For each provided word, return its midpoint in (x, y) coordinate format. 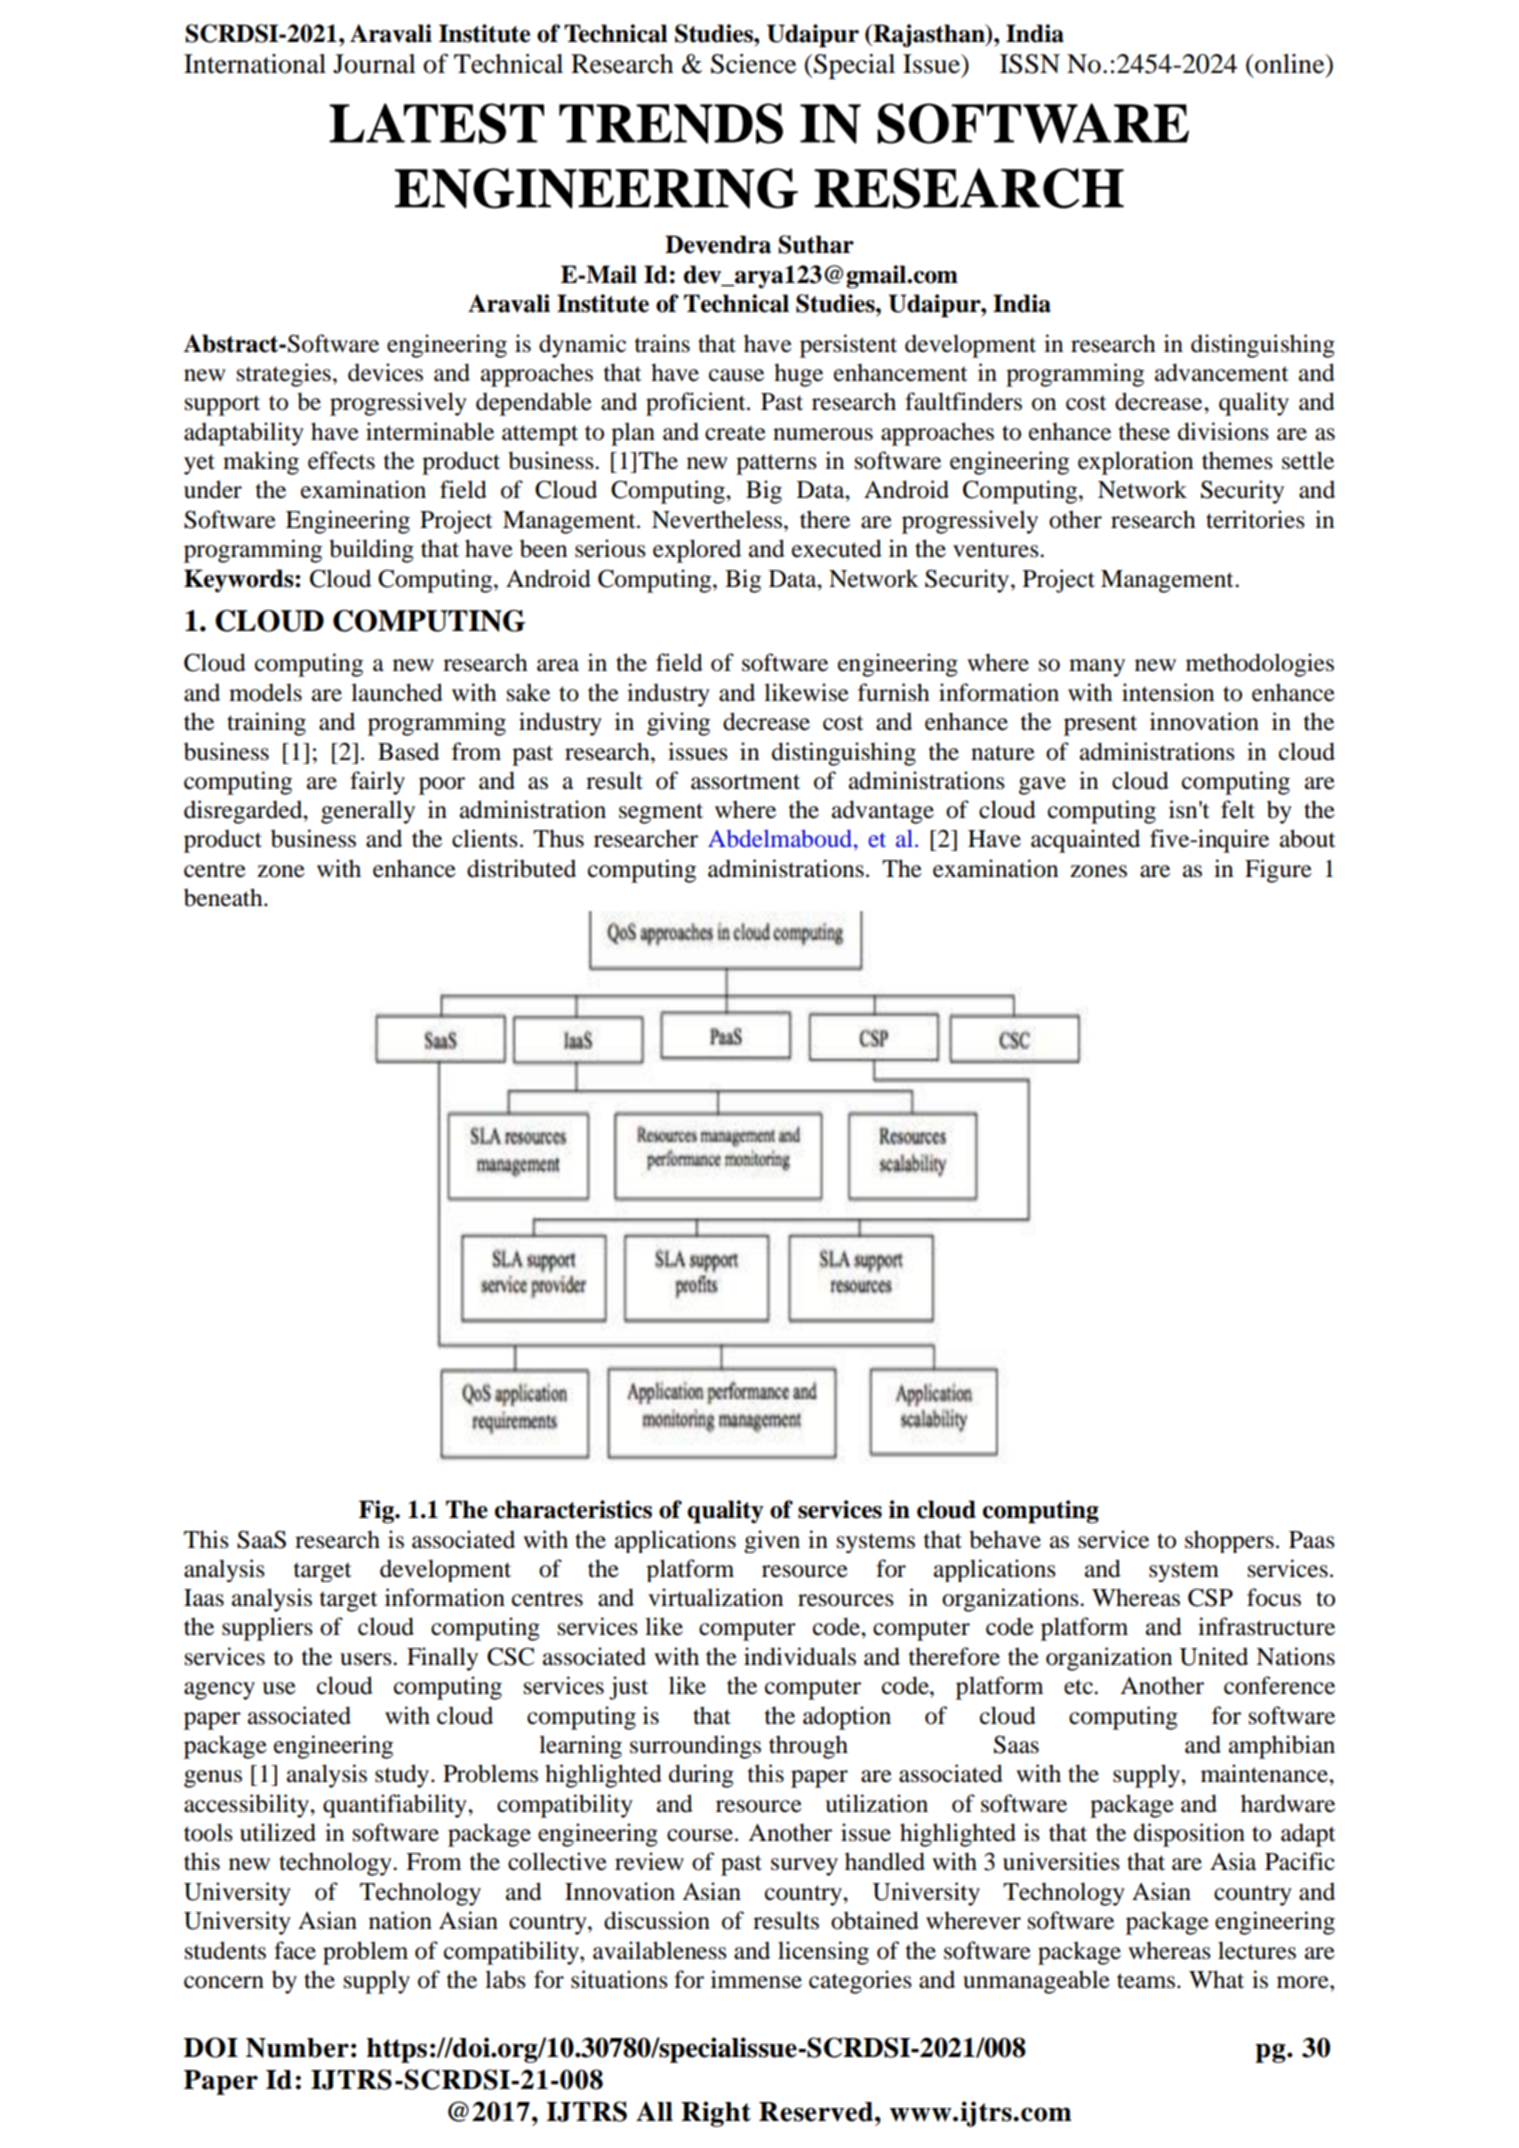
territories (1255, 519)
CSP (1210, 1597)
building (371, 551)
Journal (374, 64)
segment (661, 813)
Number (297, 2048)
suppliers (267, 1629)
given (772, 1541)
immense (756, 1979)
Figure (1278, 871)
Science (753, 64)
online (1290, 64)
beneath (224, 897)
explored (697, 551)
